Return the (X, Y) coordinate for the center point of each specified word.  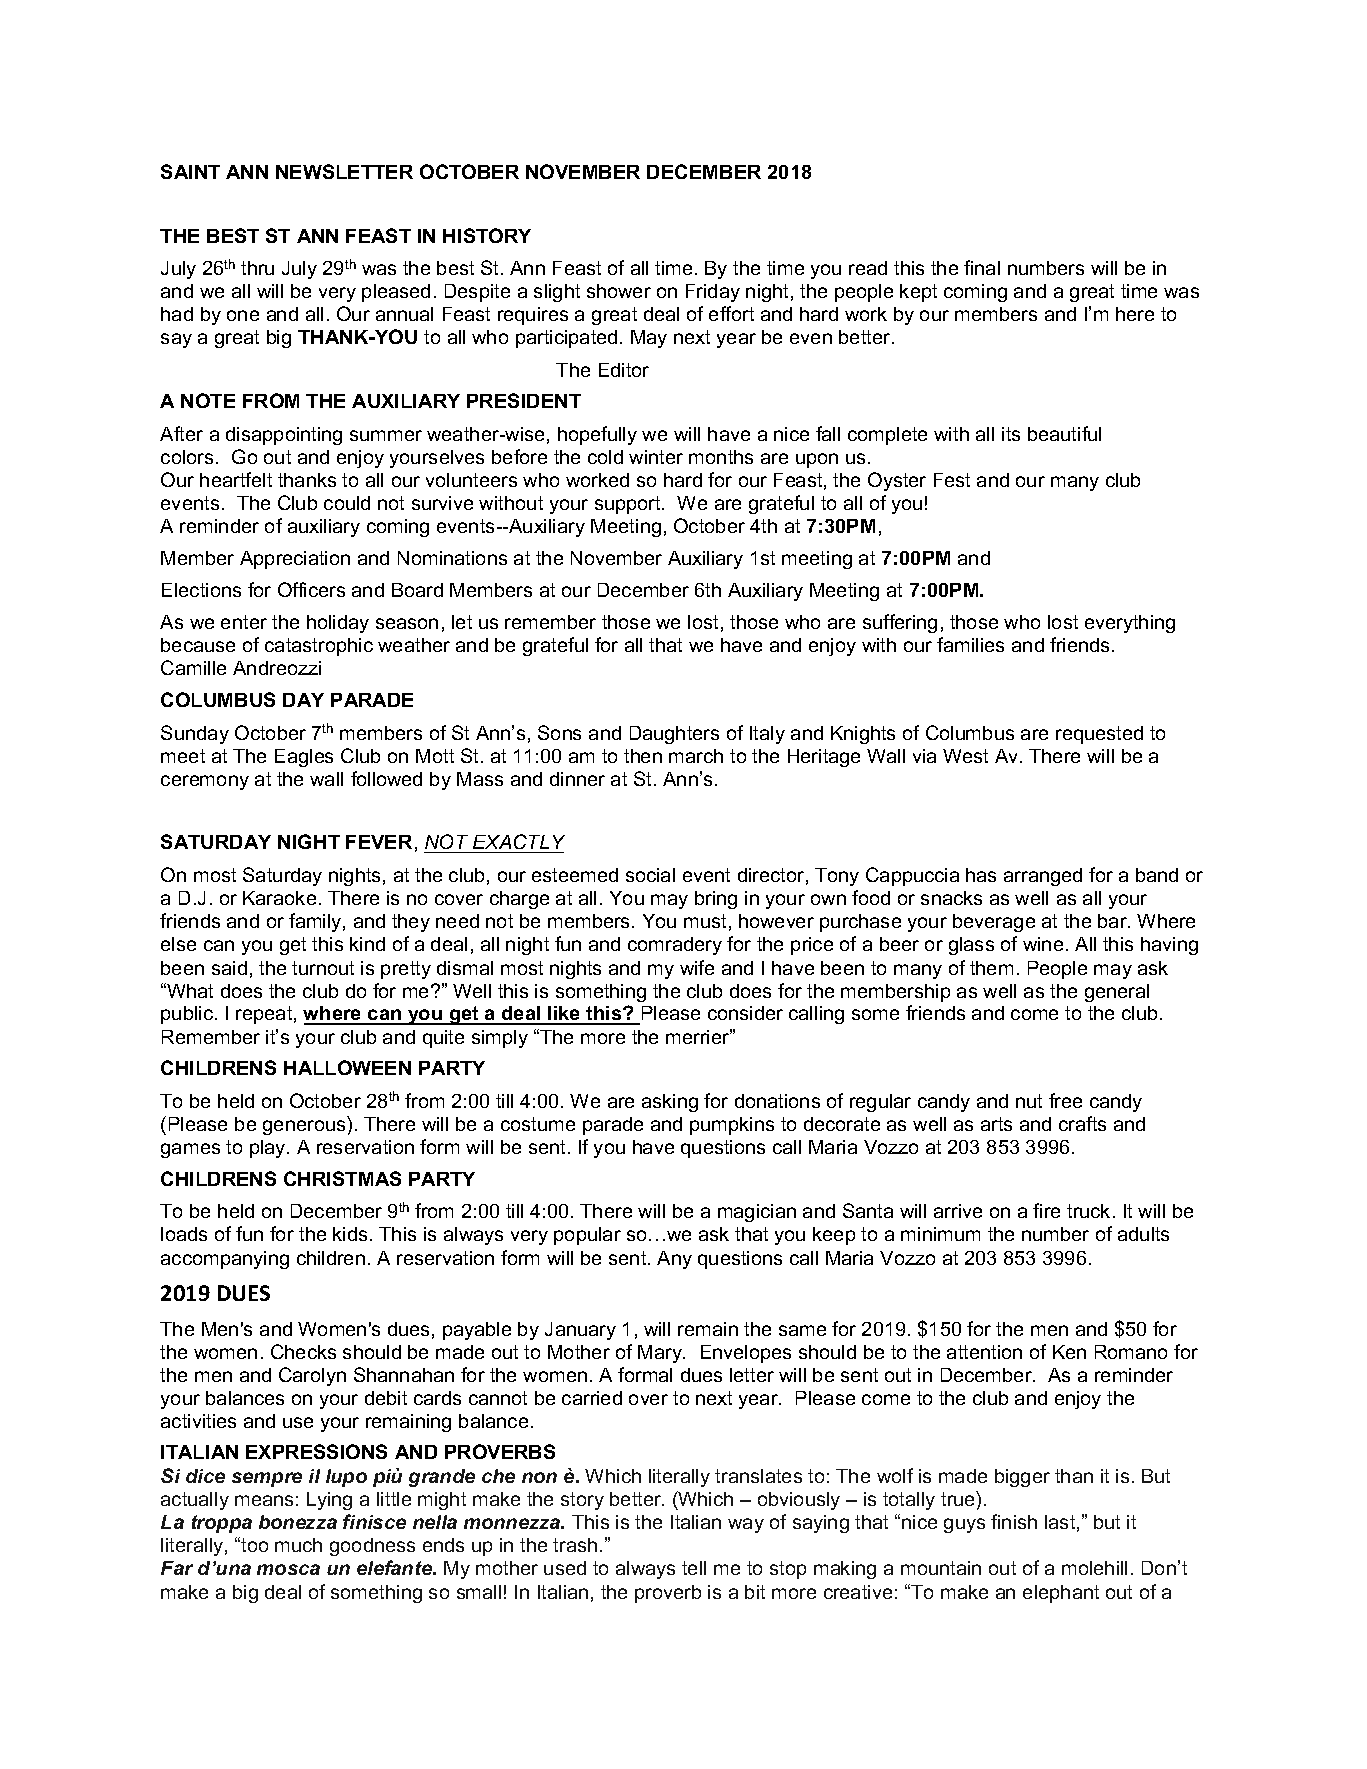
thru (257, 268)
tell (694, 1568)
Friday (713, 293)
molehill (1094, 1568)
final (982, 267)
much (298, 1545)
